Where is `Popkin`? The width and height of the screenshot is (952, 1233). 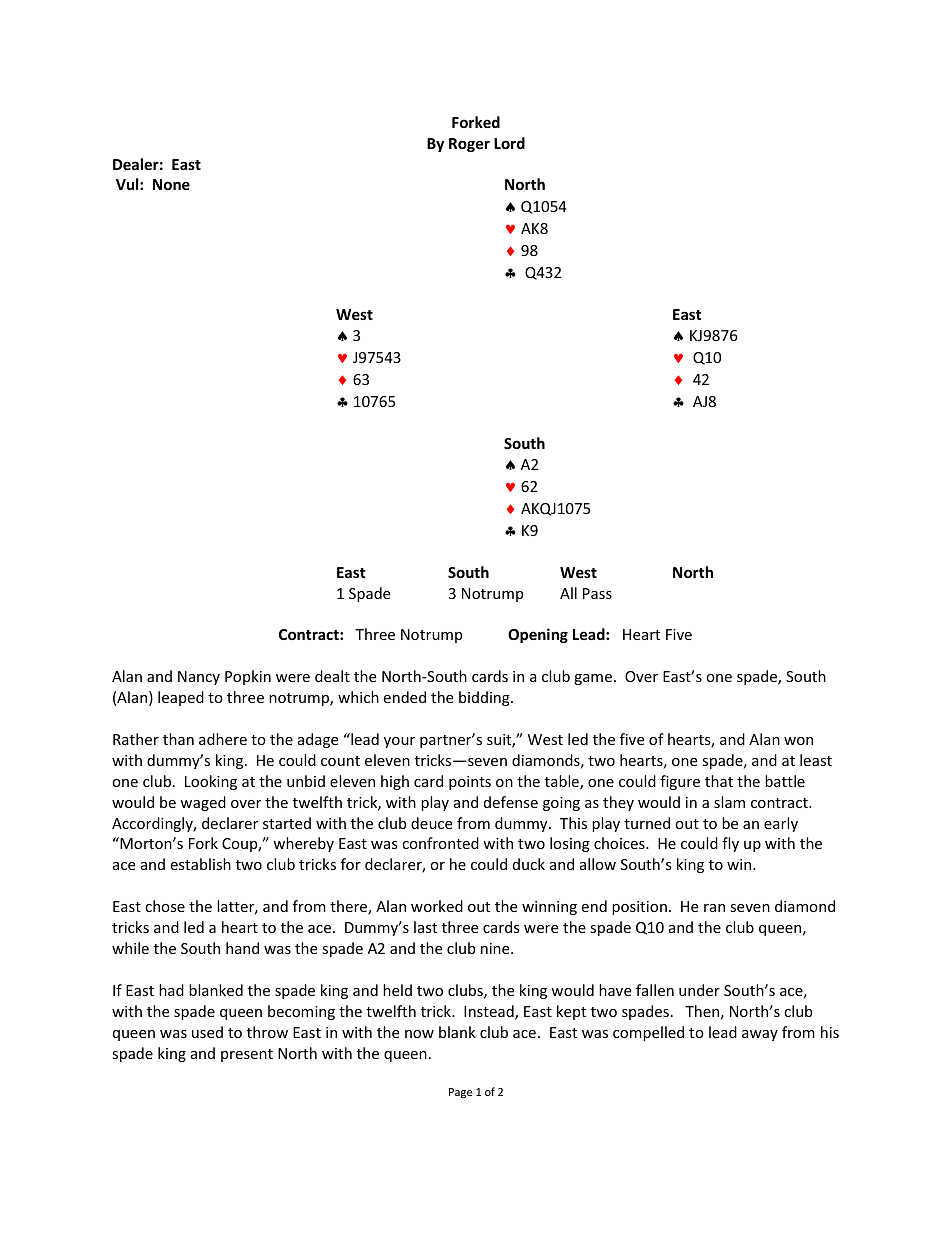 Popkin is located at coordinates (248, 677).
